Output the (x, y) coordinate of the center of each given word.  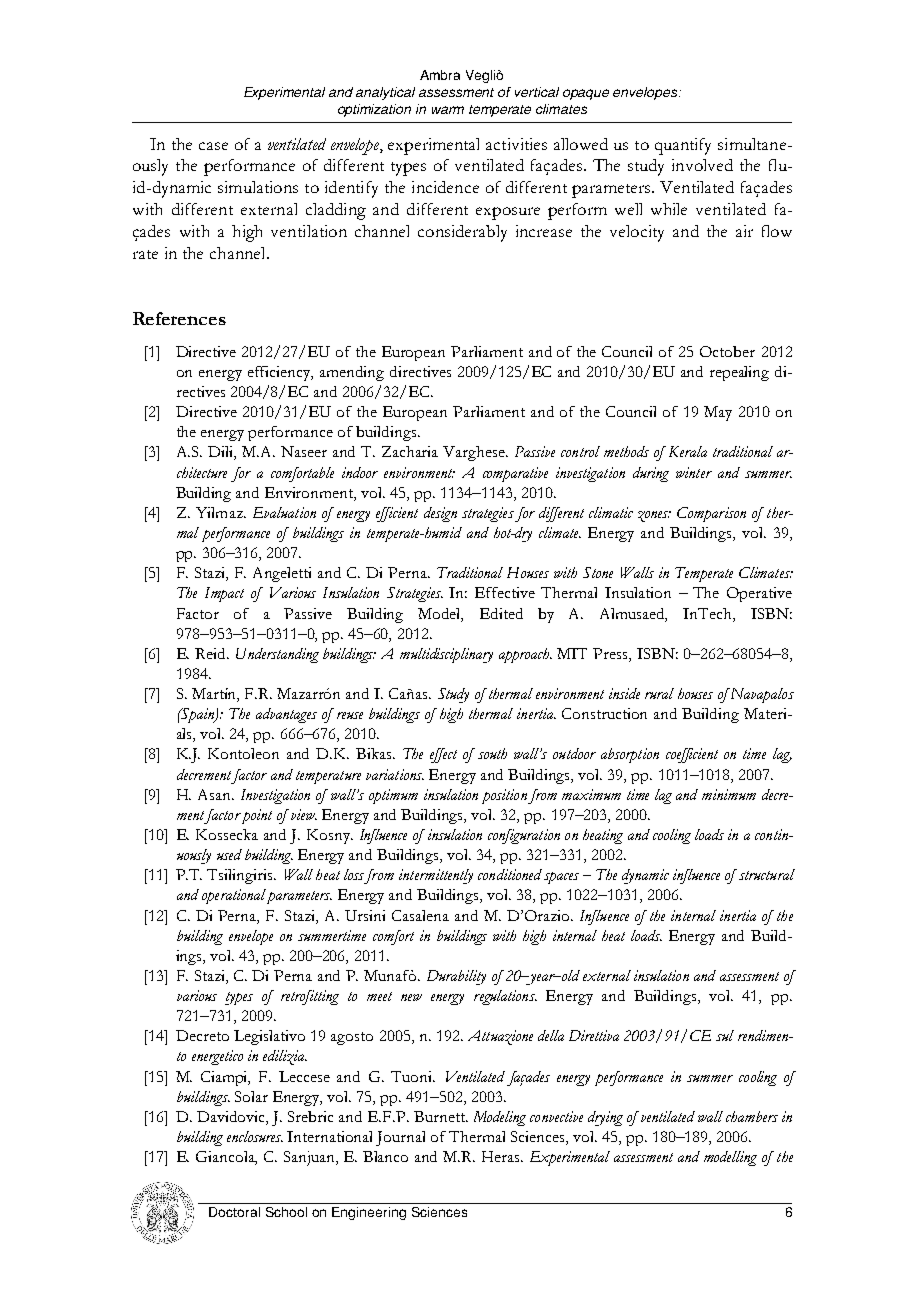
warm (448, 110)
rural (659, 693)
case (213, 146)
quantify (683, 146)
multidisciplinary (446, 655)
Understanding (277, 655)
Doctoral (234, 1212)
